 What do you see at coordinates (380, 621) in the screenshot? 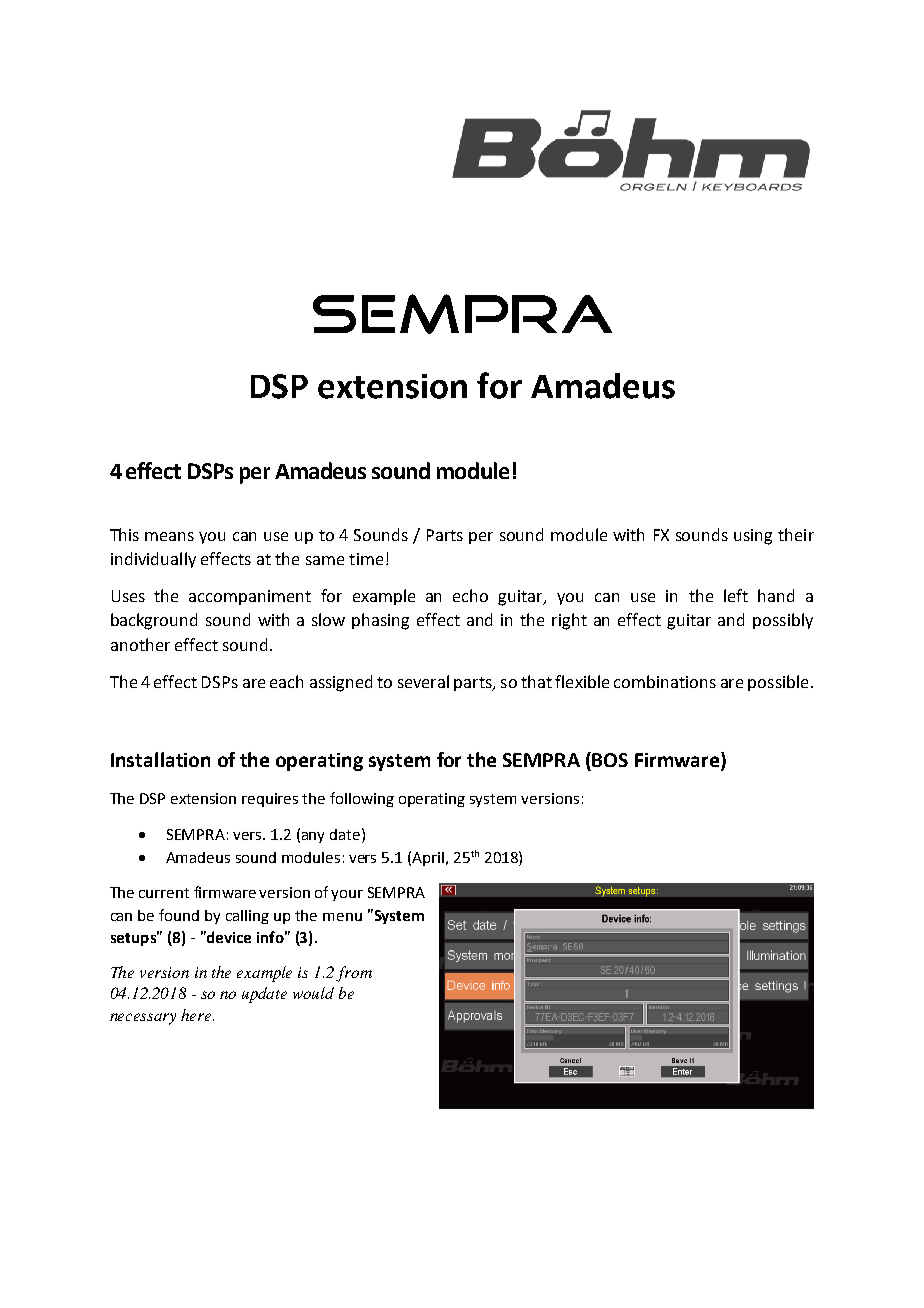
I see `phasing` at bounding box center [380, 621].
